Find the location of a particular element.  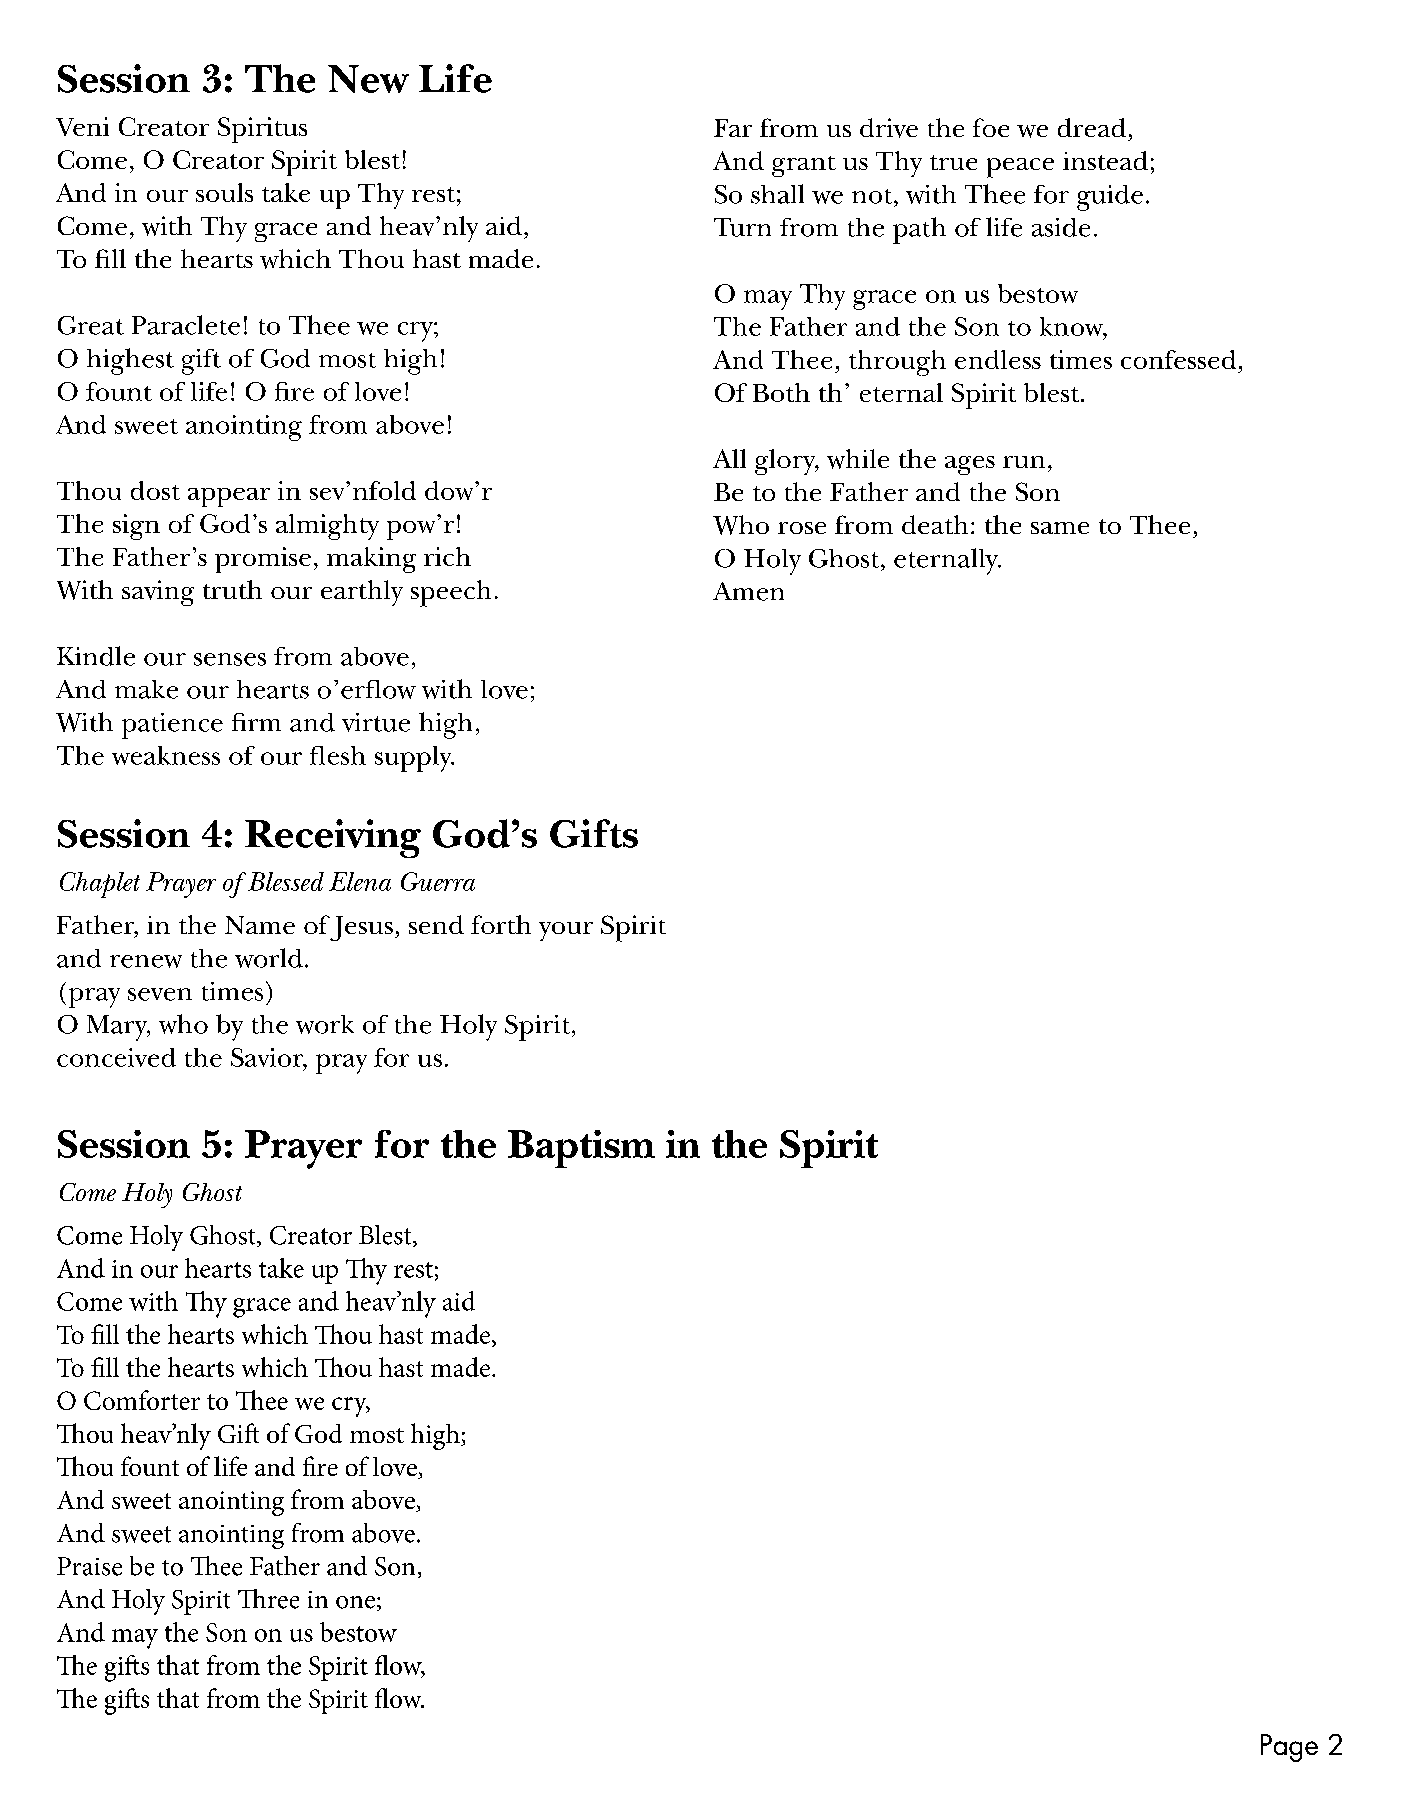

one is located at coordinates (355, 1602).
